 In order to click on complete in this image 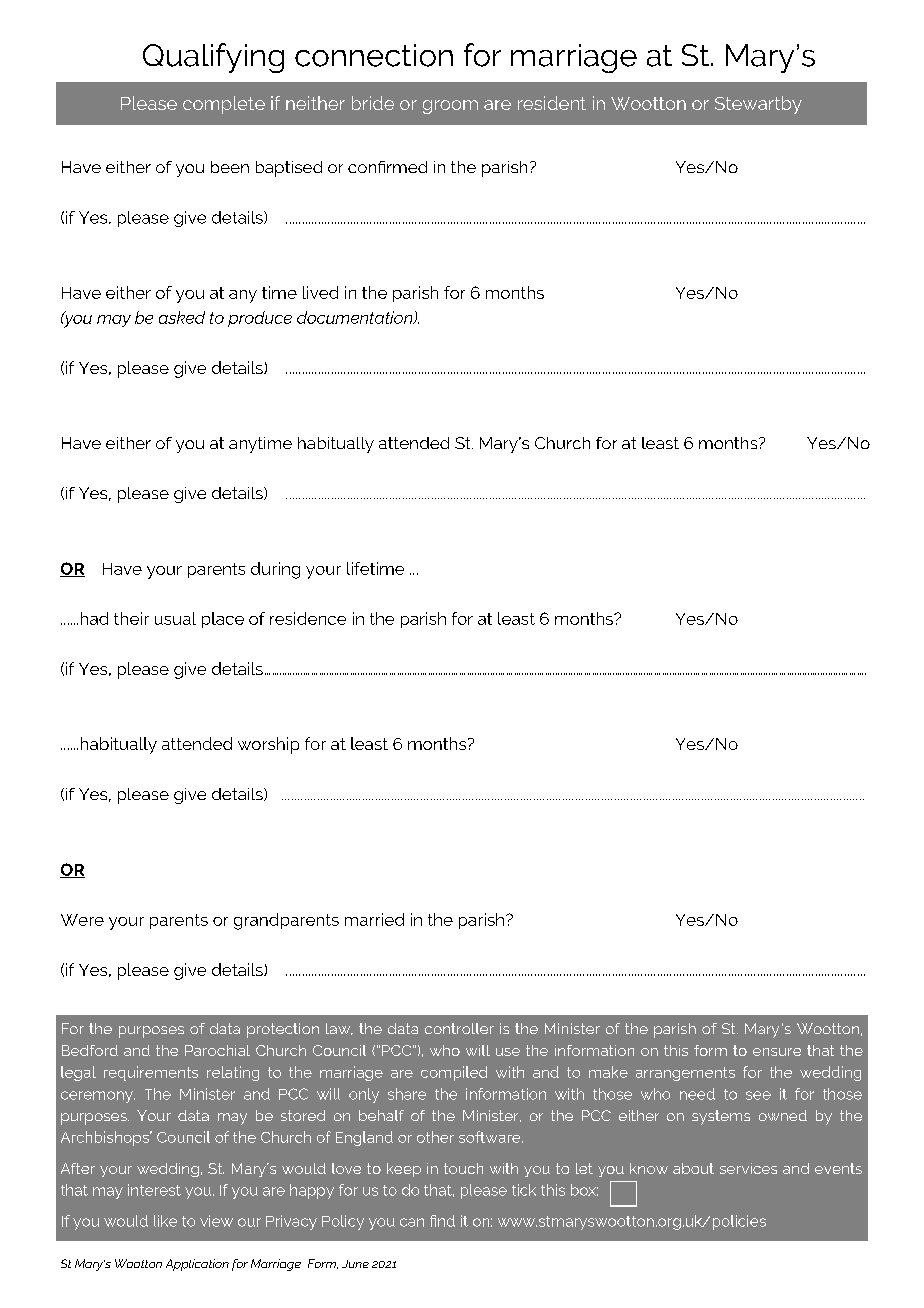, I will do `click(224, 105)`.
